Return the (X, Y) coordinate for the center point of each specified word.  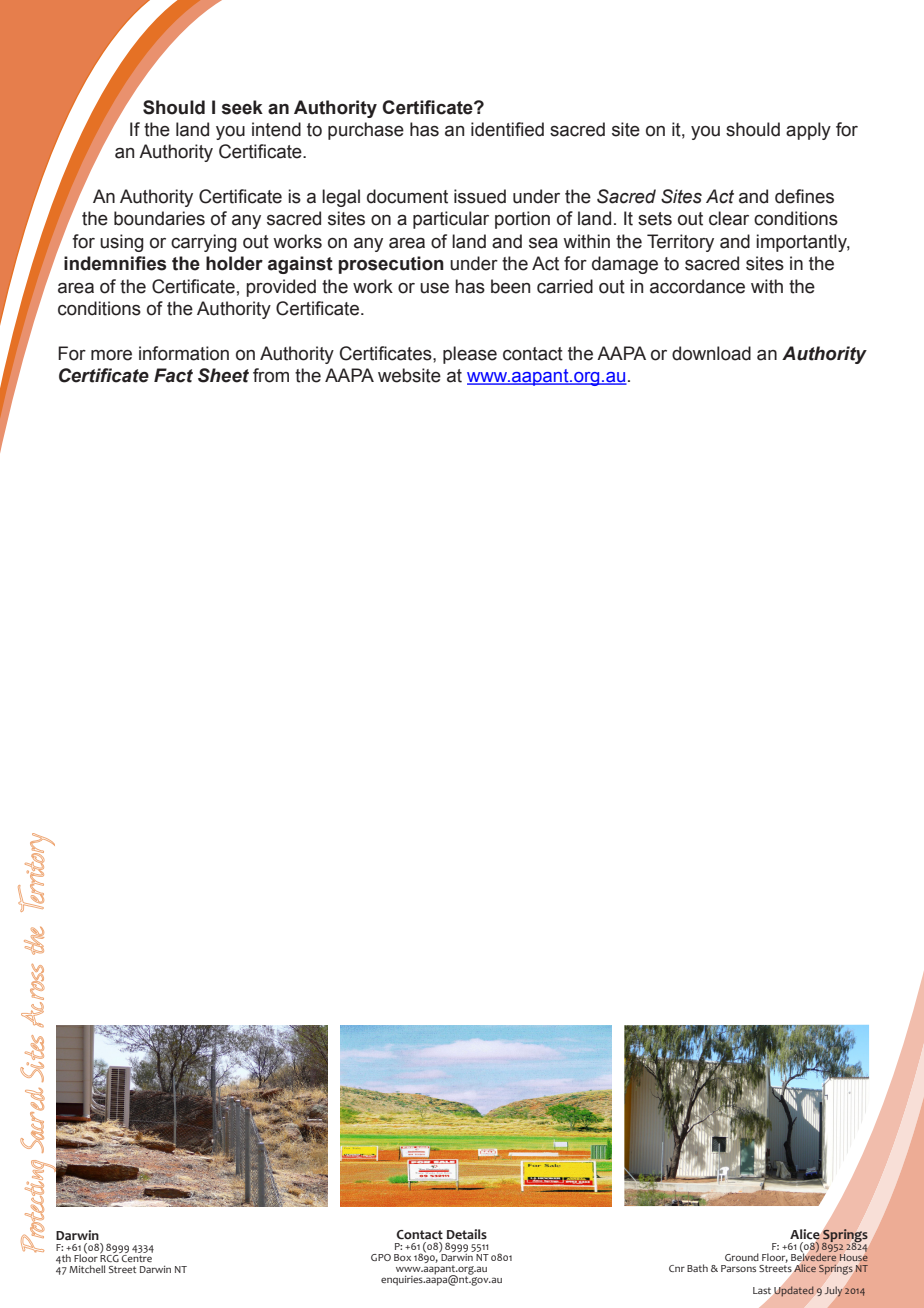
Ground (742, 1257)
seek (242, 107)
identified (507, 129)
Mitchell (87, 1269)
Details (467, 1234)
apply (808, 131)
